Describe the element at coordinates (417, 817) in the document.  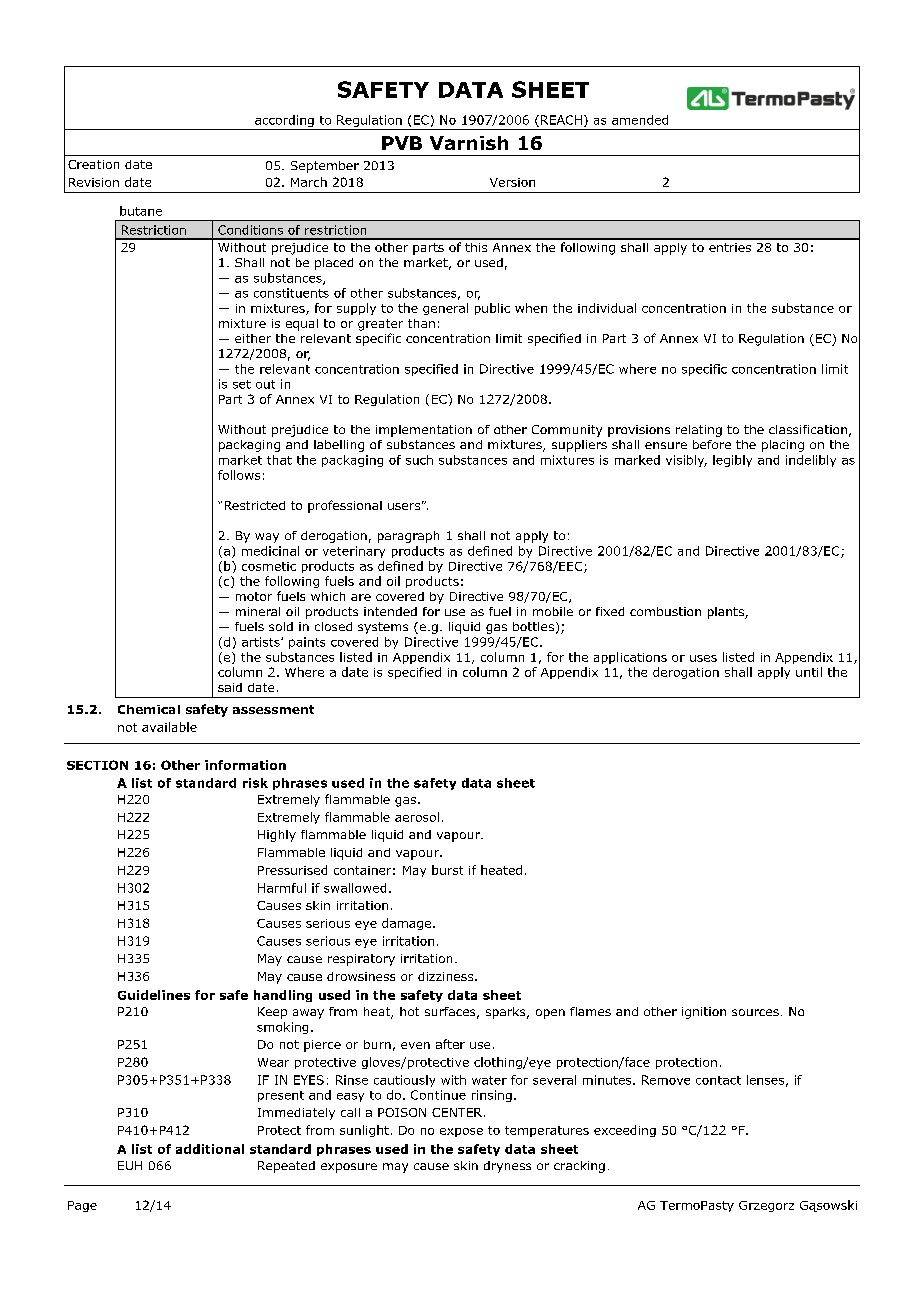
I see `aerosol` at that location.
